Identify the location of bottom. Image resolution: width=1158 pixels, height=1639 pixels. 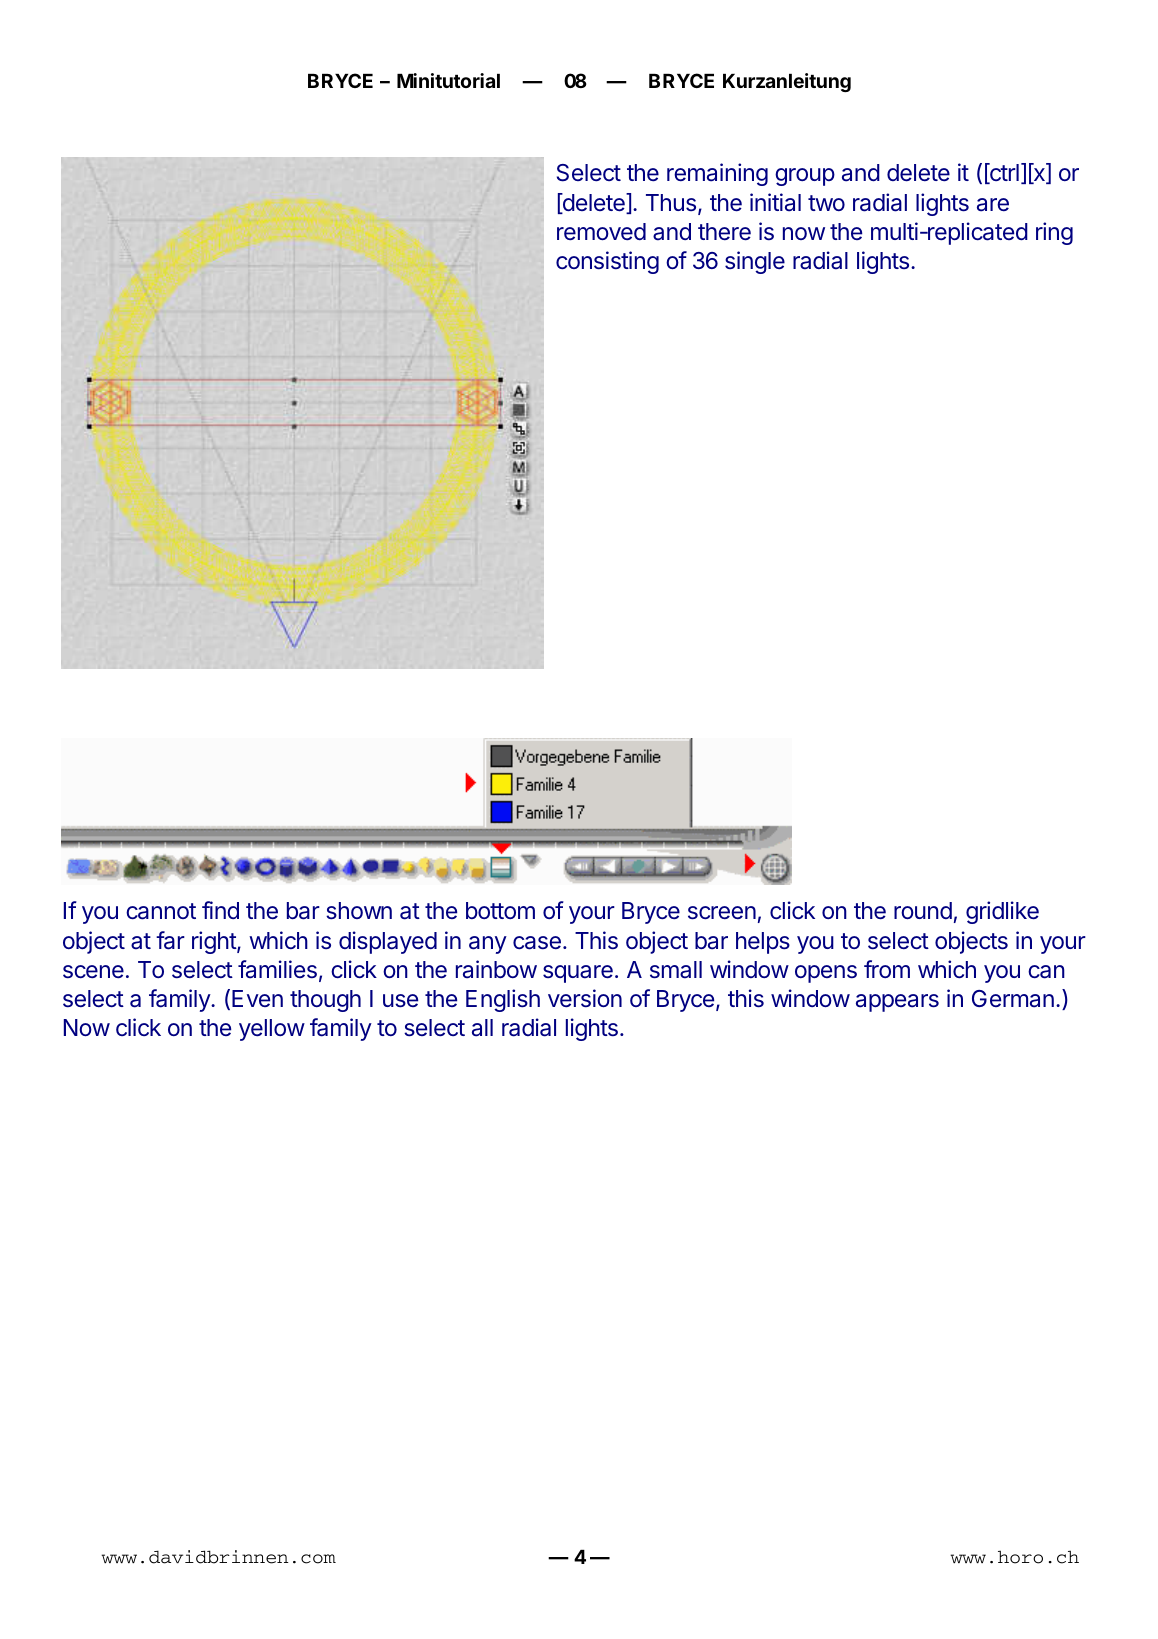
(500, 910).
